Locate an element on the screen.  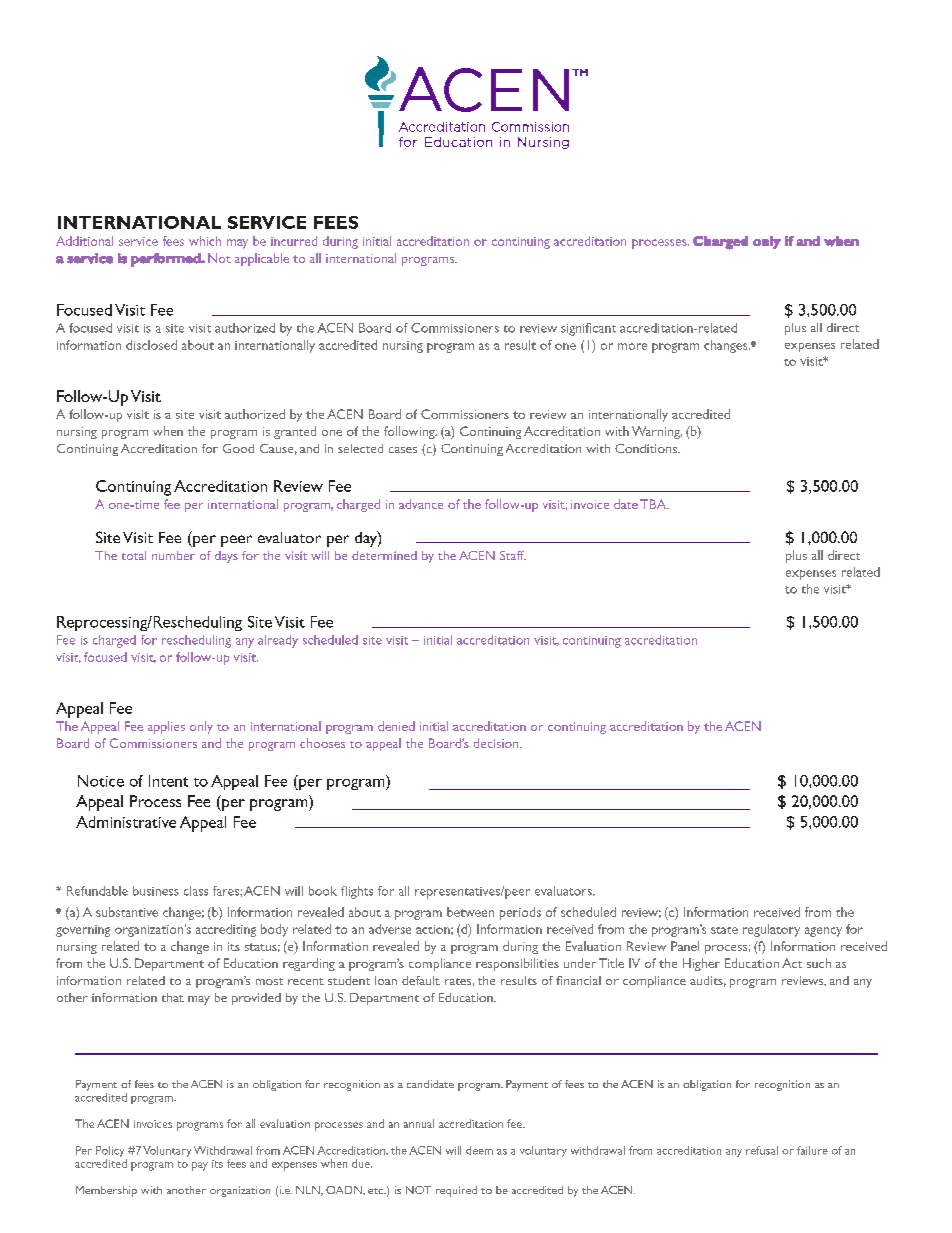
Policy is located at coordinates (111, 1153).
